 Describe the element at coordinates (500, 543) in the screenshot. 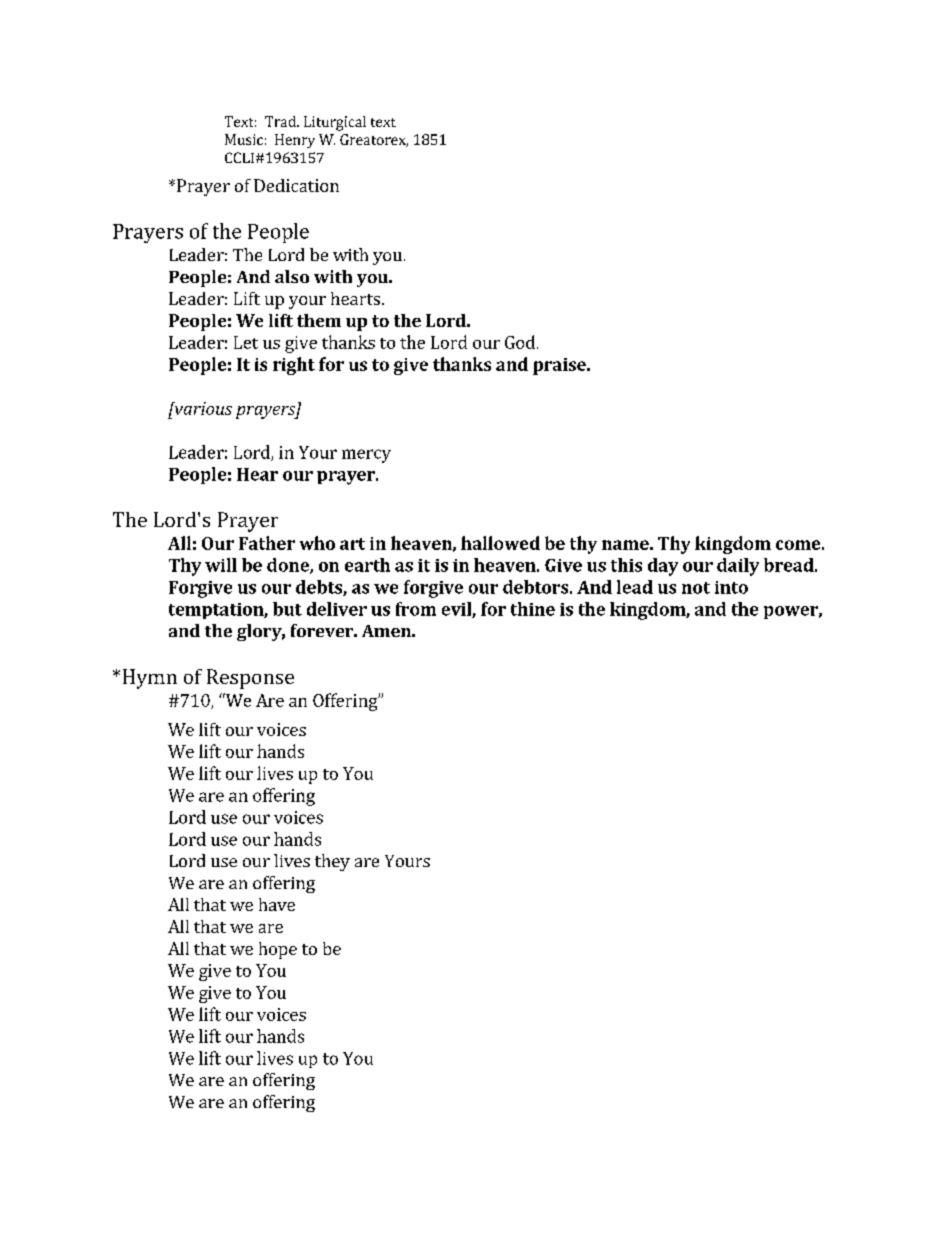

I see `hallowed` at that location.
